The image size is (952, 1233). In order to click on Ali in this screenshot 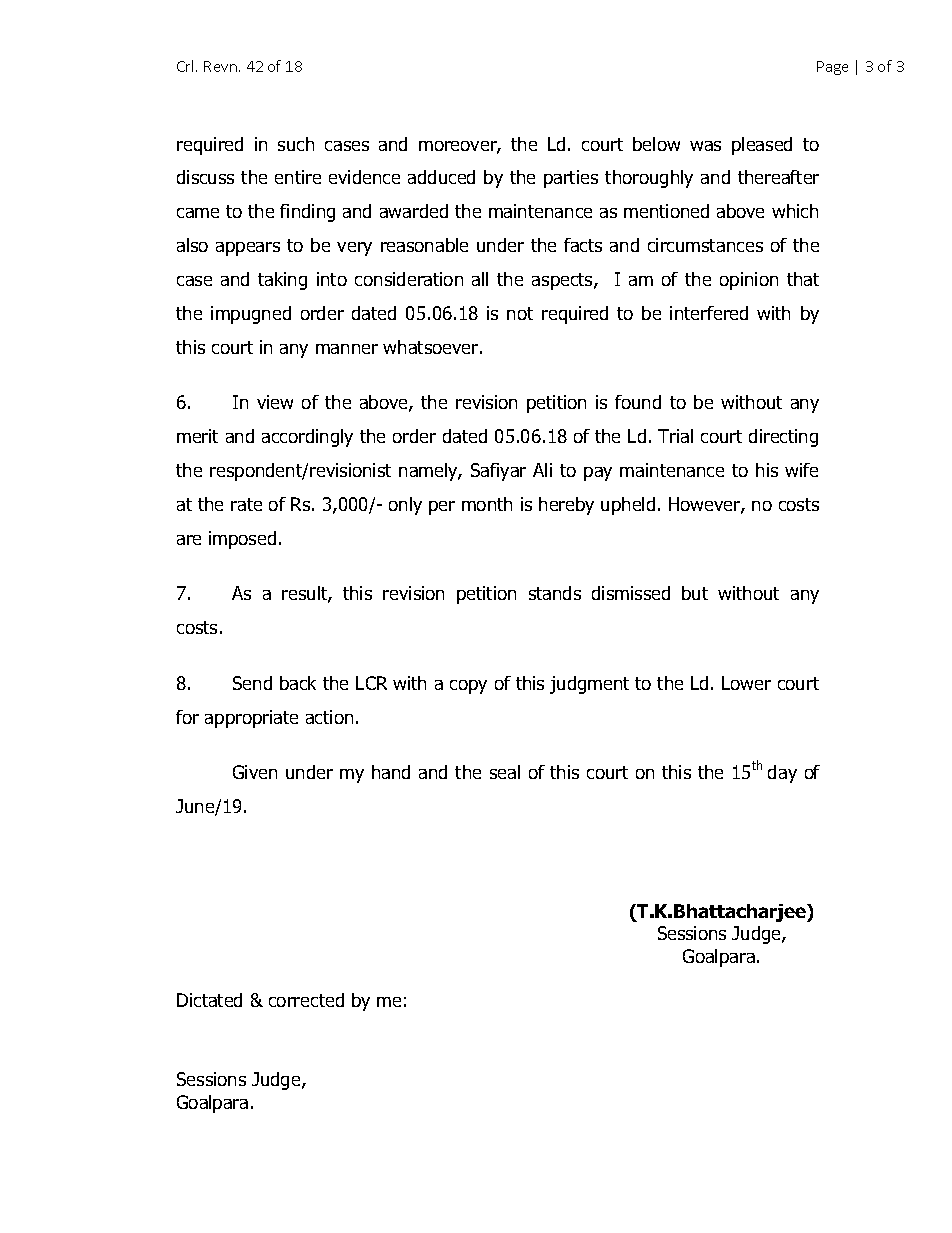, I will do `click(542, 470)`.
